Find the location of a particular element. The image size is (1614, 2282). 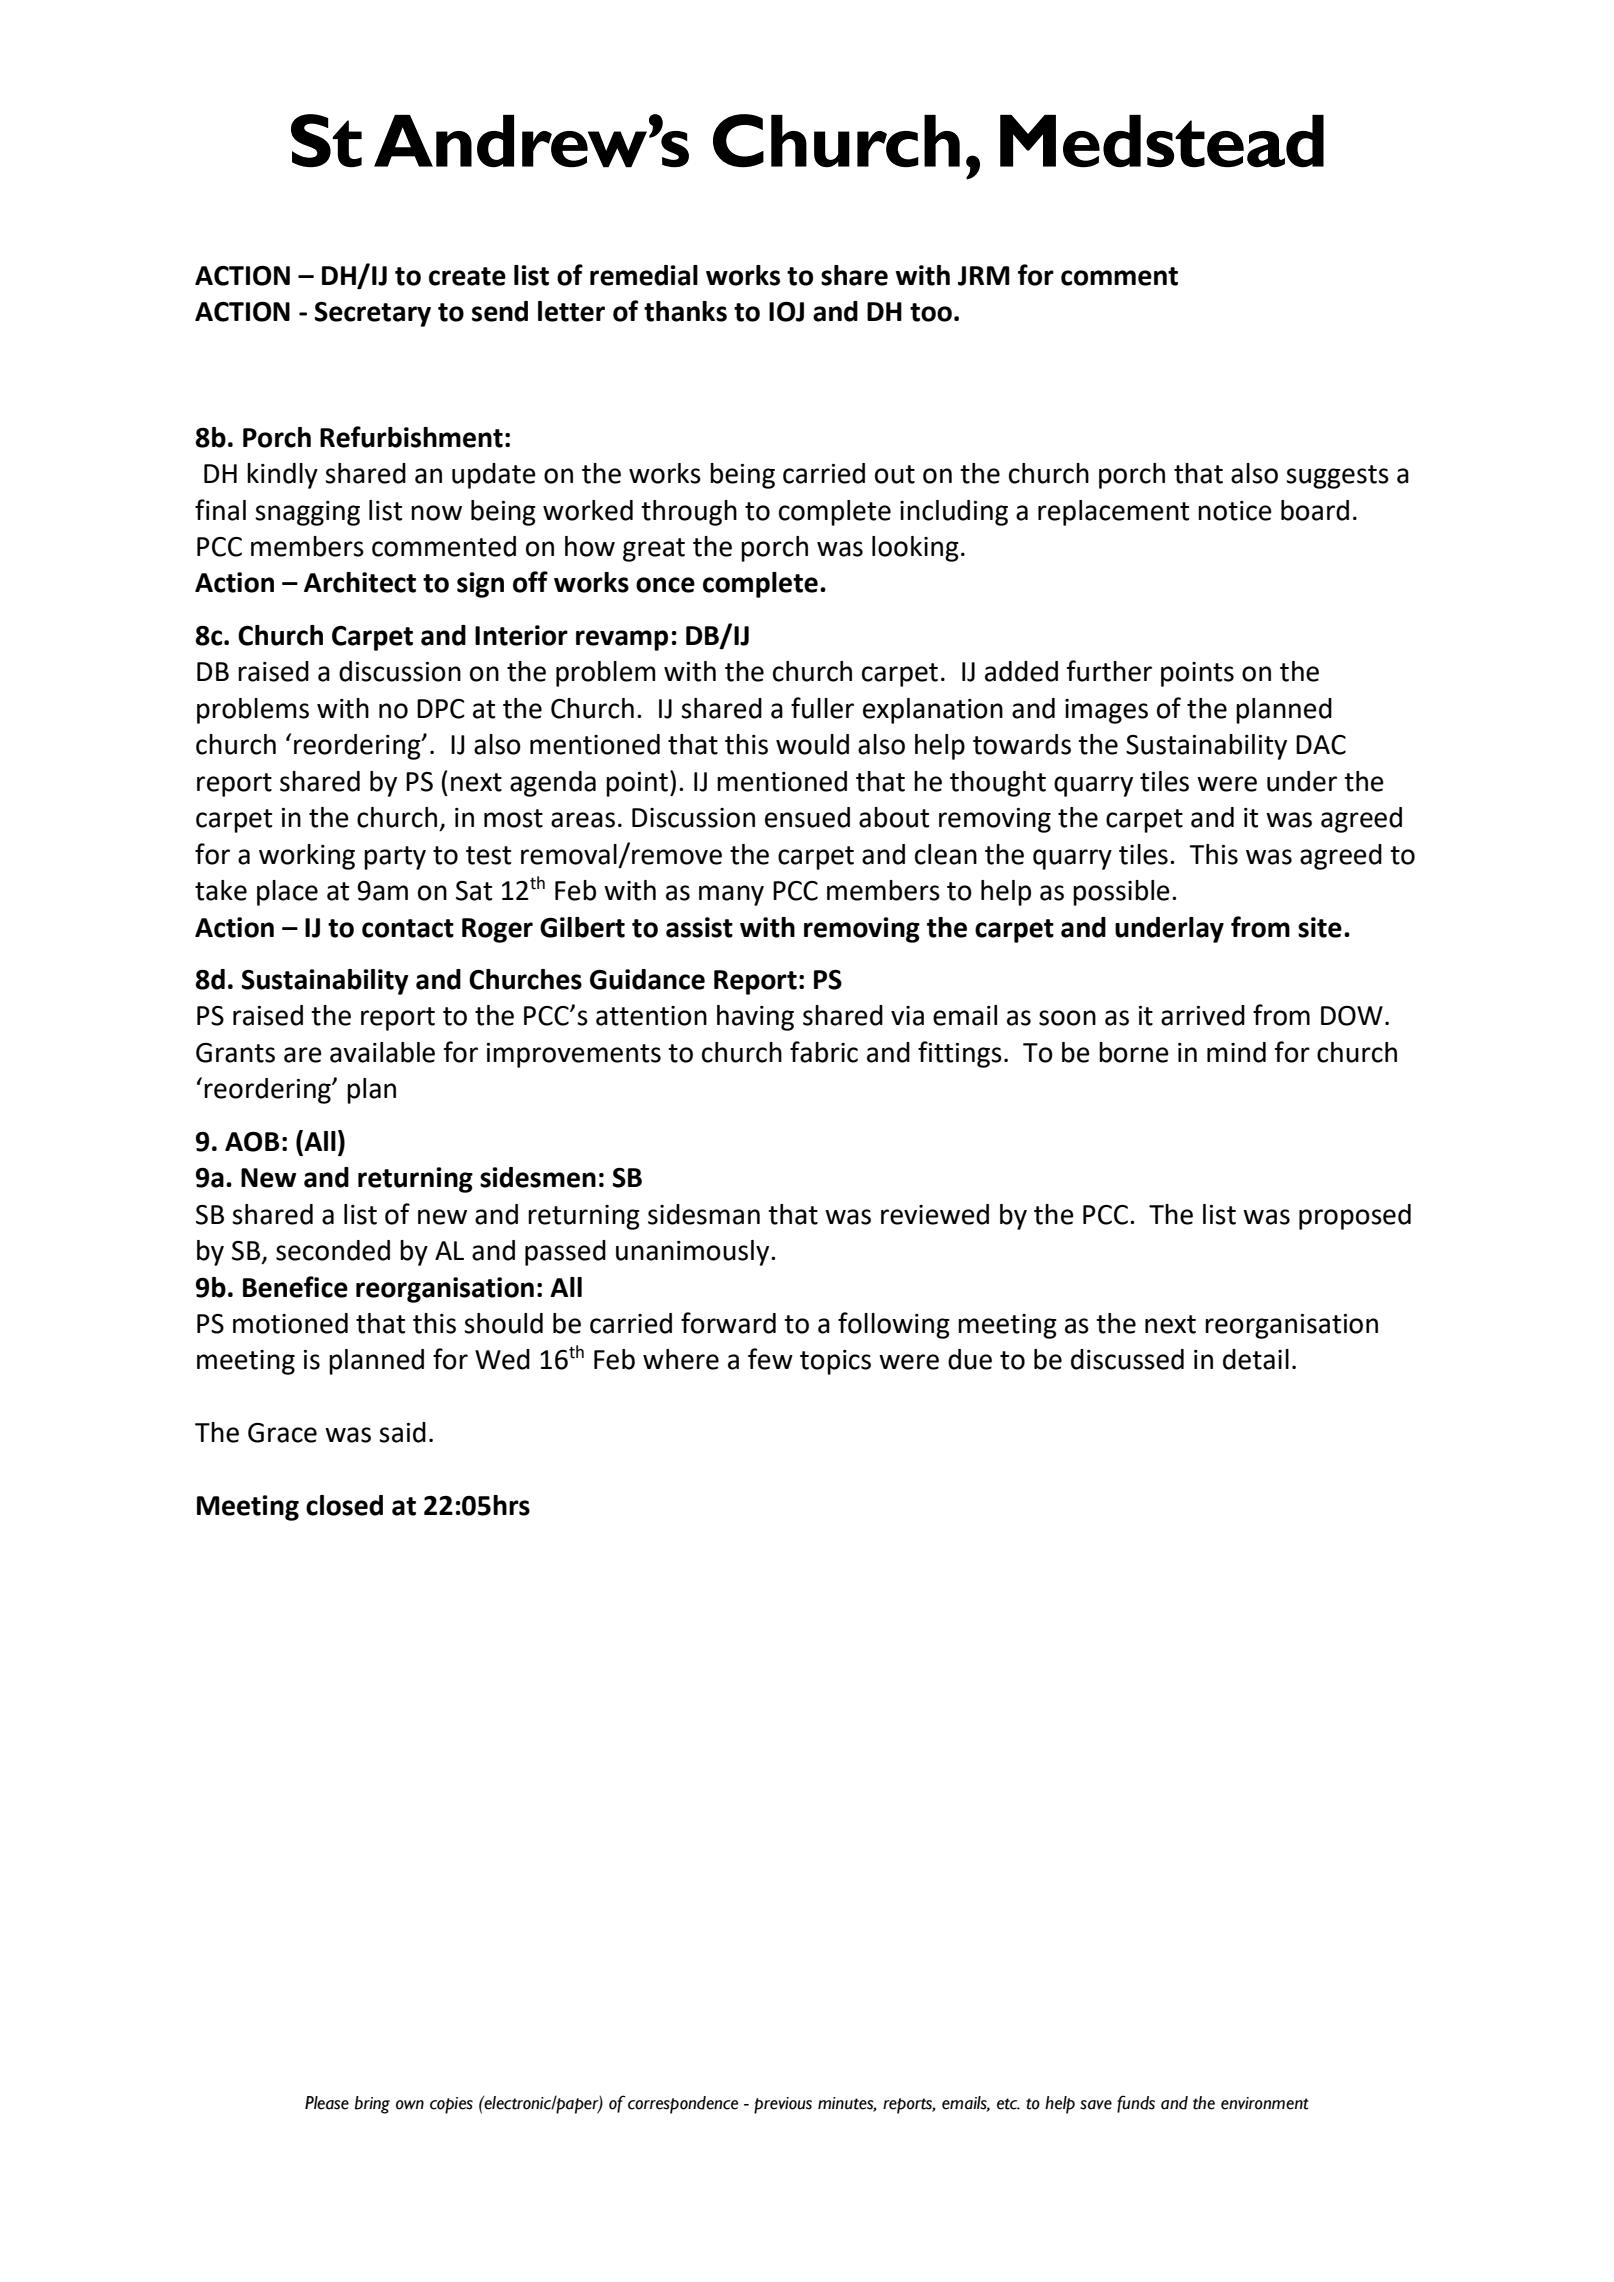

thanks is located at coordinates (685, 311).
